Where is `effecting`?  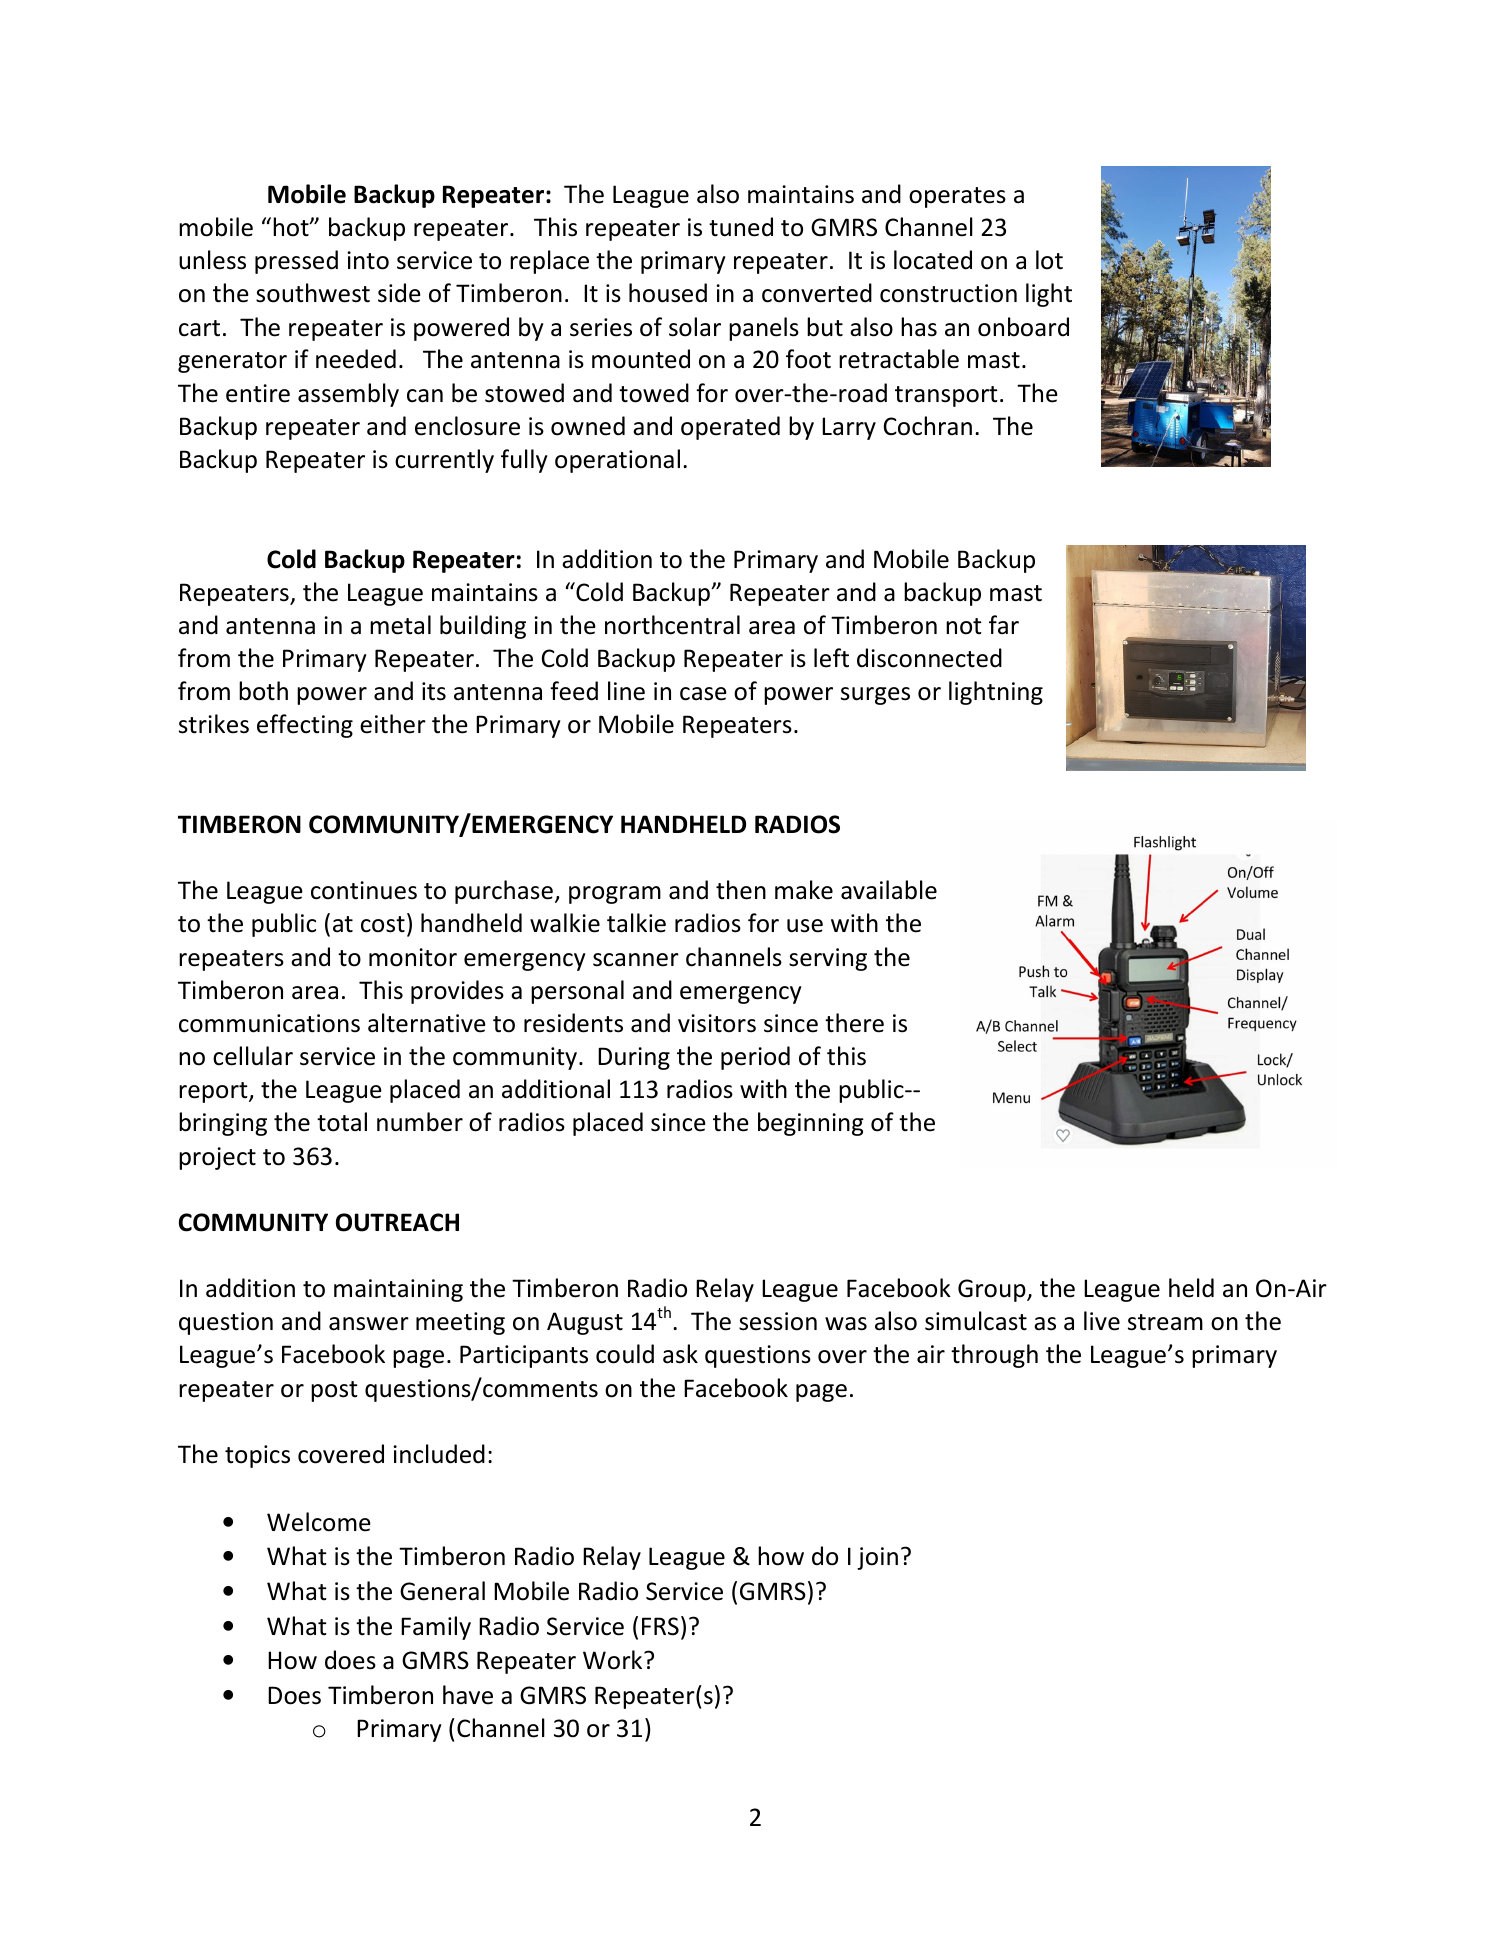 effecting is located at coordinates (305, 726).
